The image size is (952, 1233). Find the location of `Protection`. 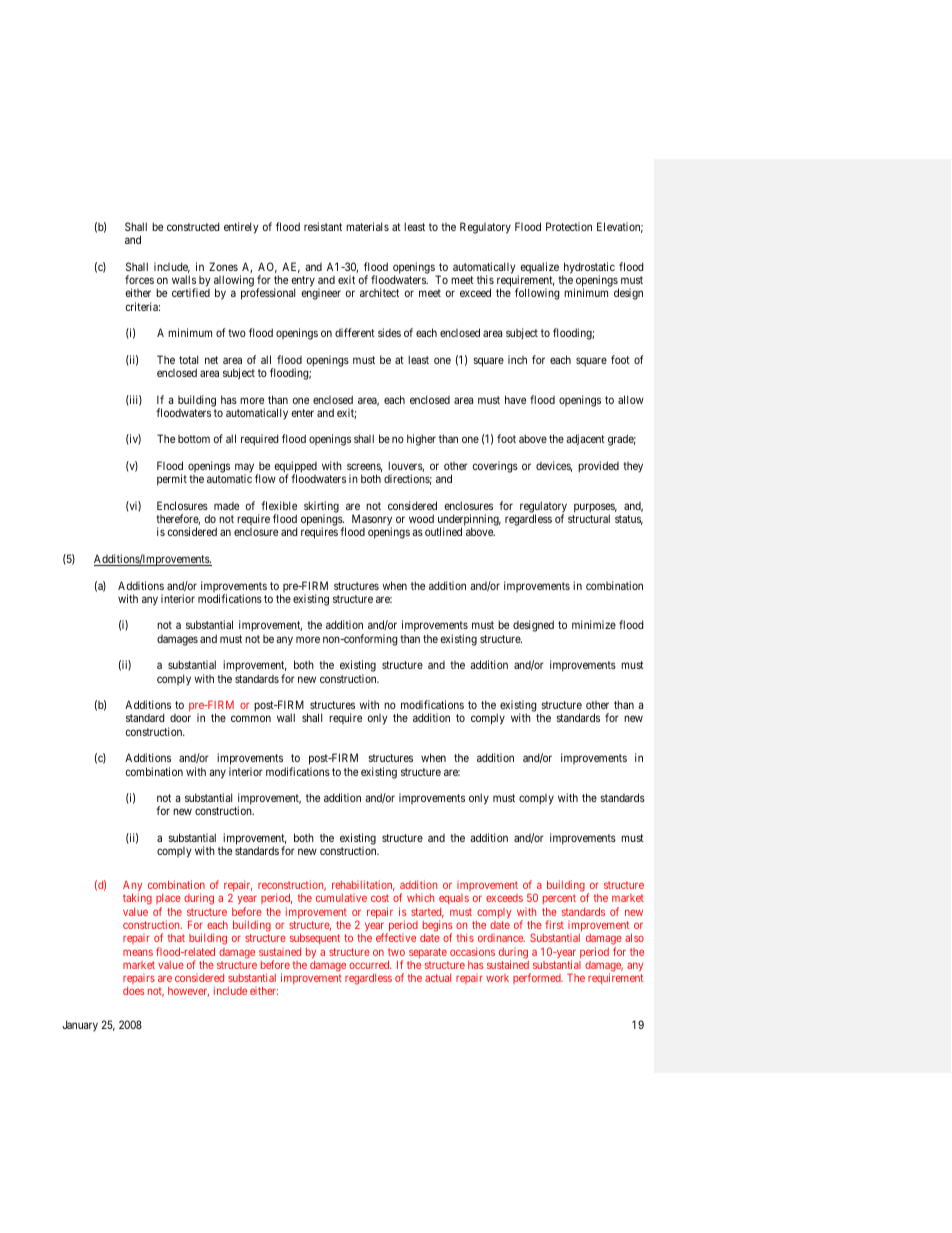

Protection is located at coordinates (569, 226).
